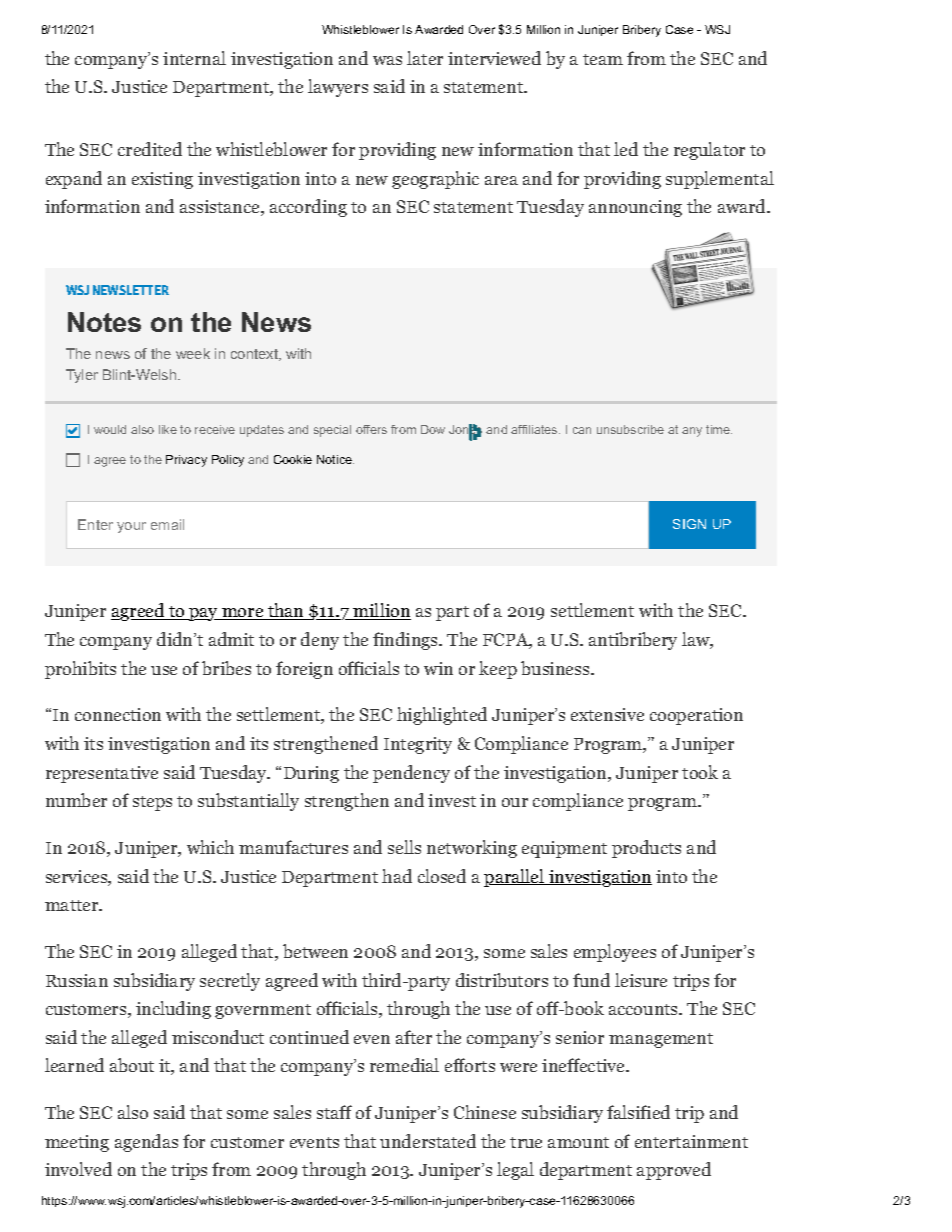 The image size is (952, 1232). What do you see at coordinates (603, 59) in the document?
I see `team` at bounding box center [603, 59].
